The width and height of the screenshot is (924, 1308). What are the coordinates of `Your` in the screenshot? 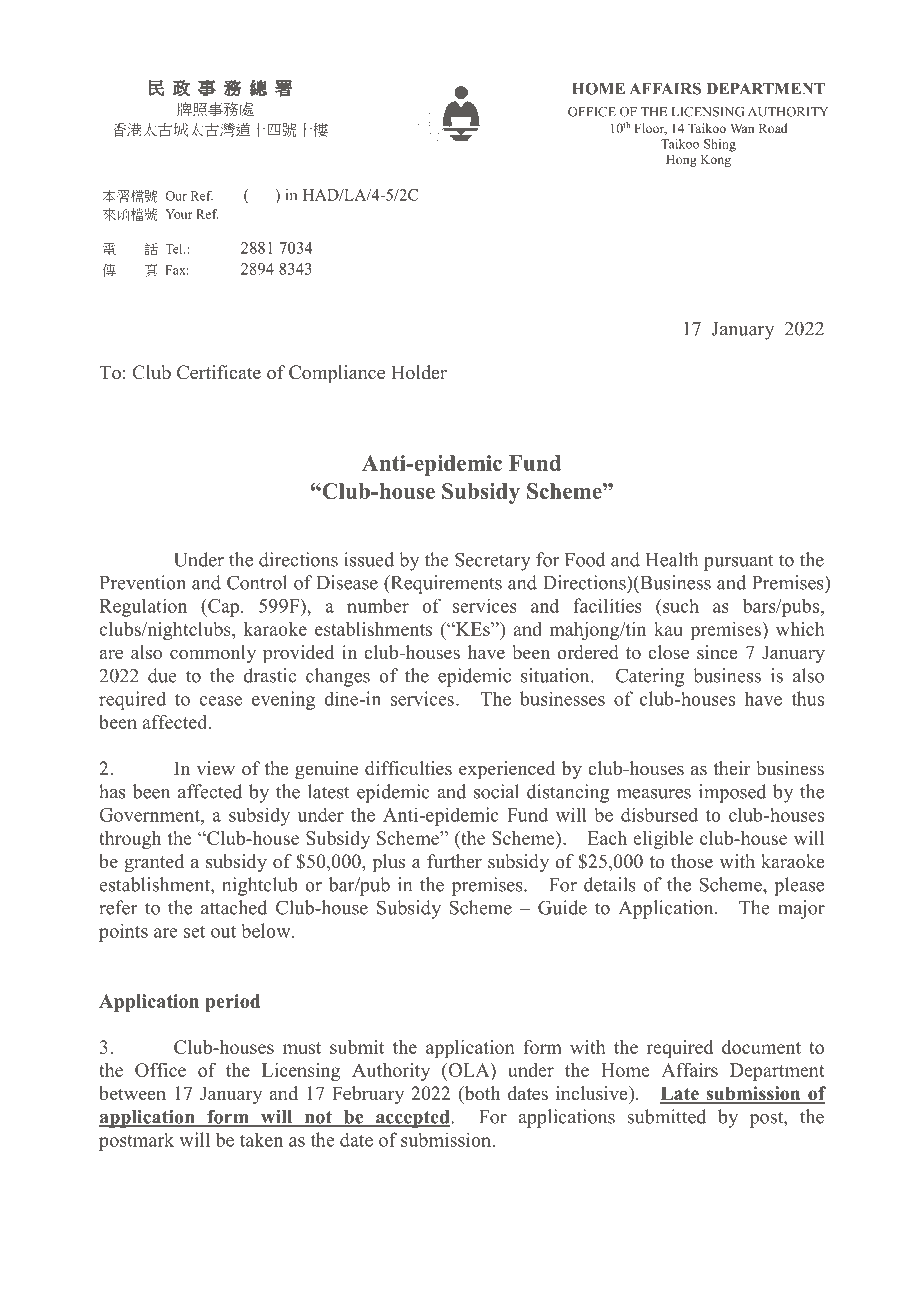 It's located at (179, 214).
